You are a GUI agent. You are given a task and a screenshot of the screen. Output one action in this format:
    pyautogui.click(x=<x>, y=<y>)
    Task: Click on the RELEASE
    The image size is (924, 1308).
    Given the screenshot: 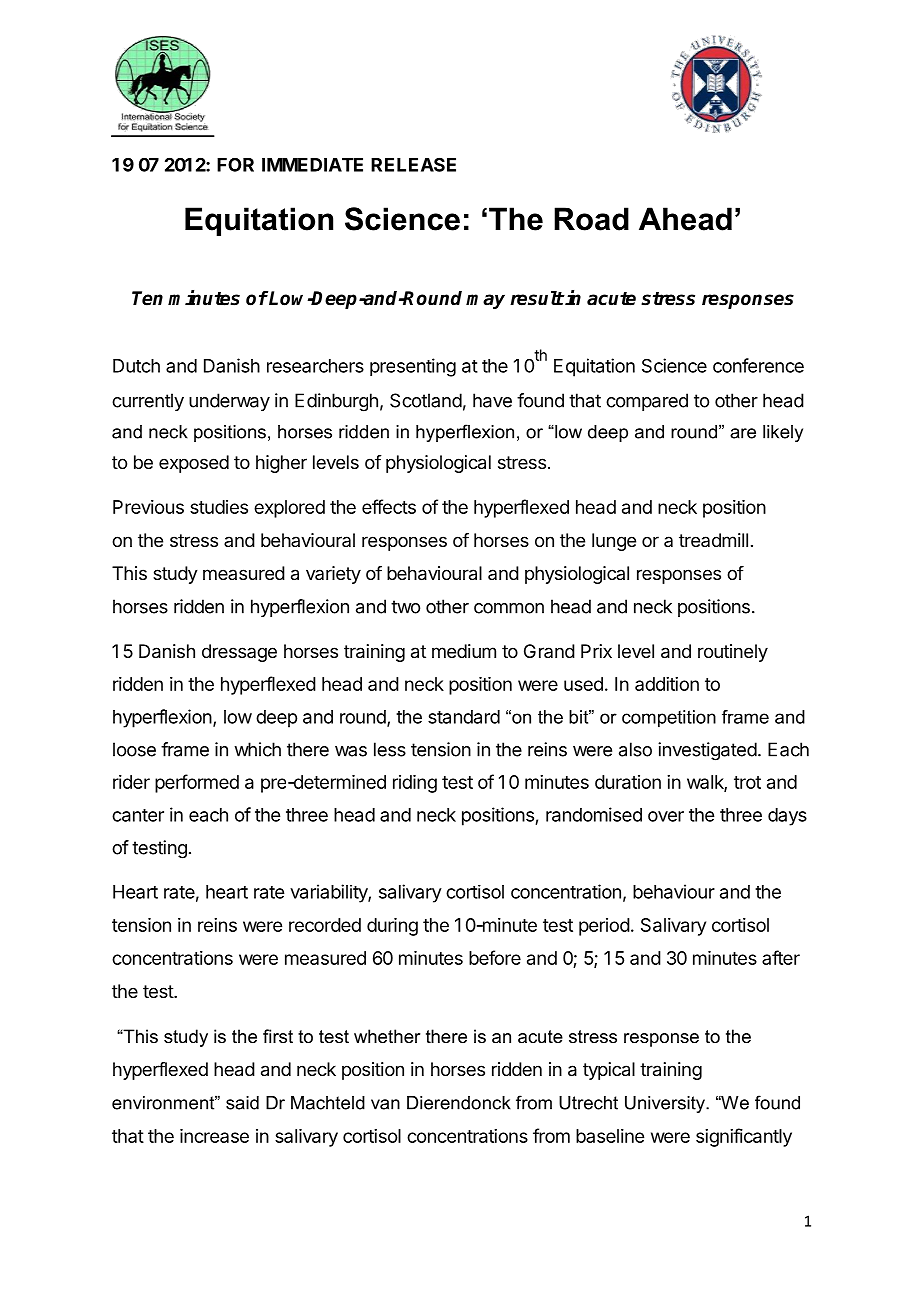 What is the action you would take?
    pyautogui.click(x=413, y=164)
